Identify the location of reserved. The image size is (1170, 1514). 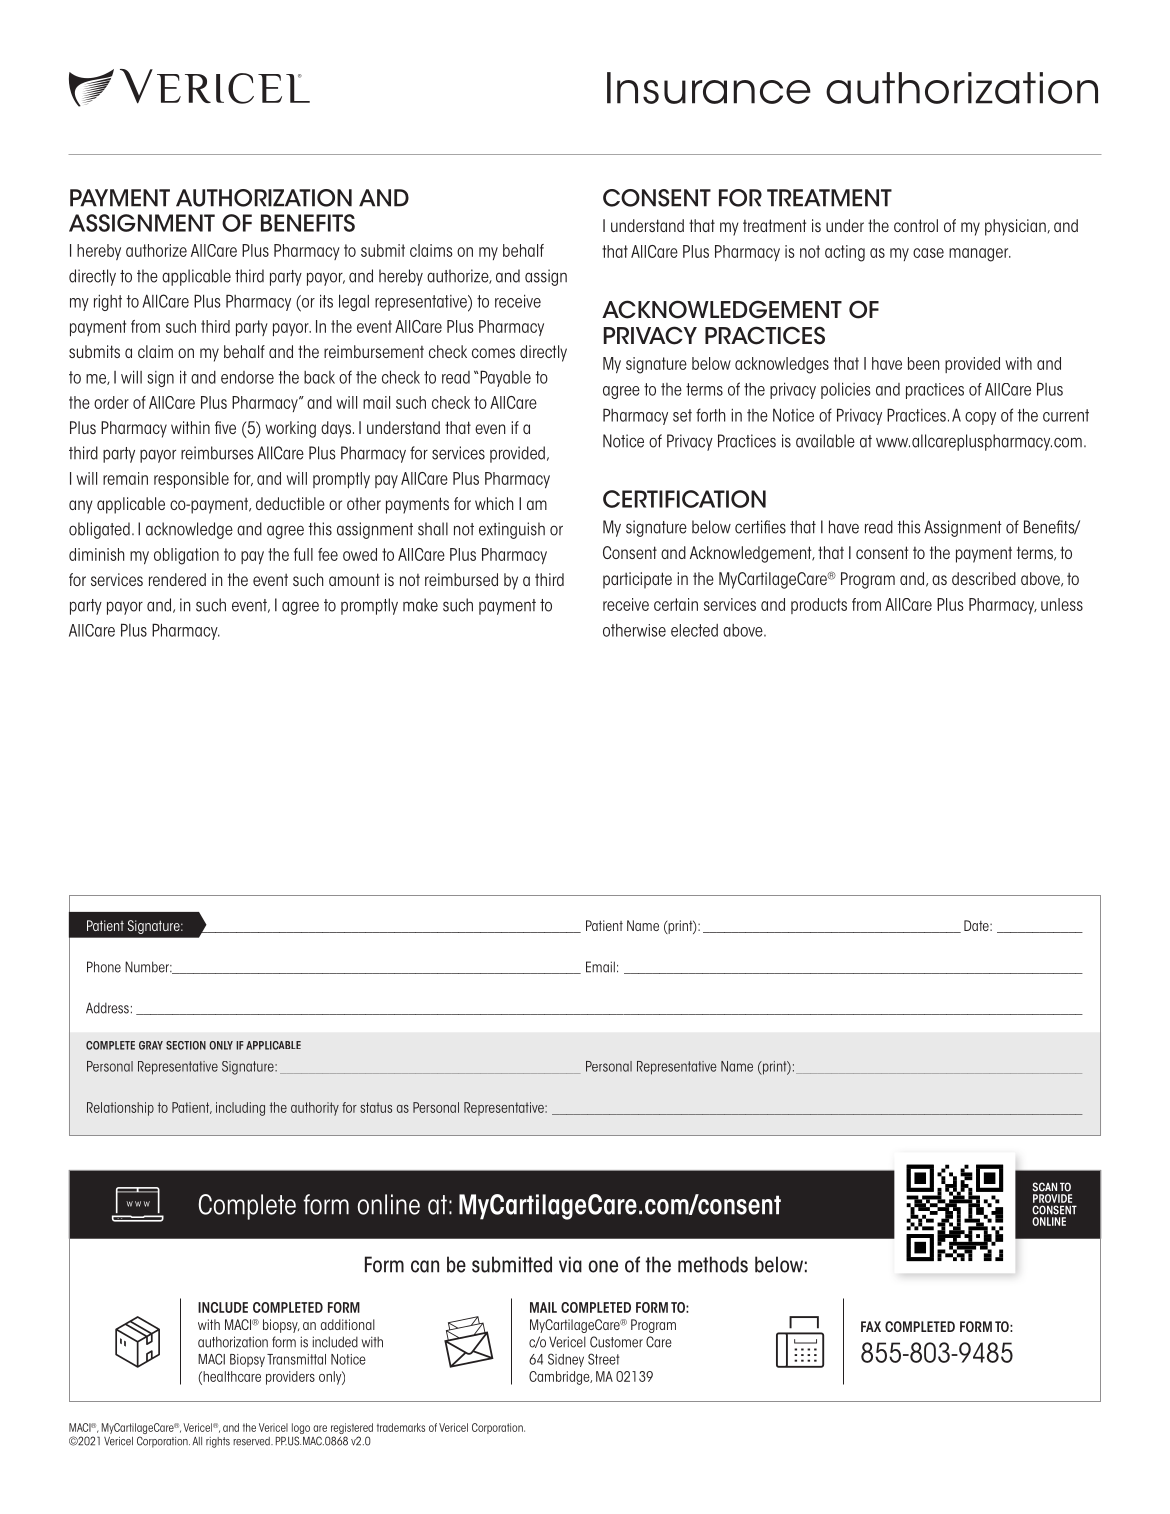
(252, 1441).
